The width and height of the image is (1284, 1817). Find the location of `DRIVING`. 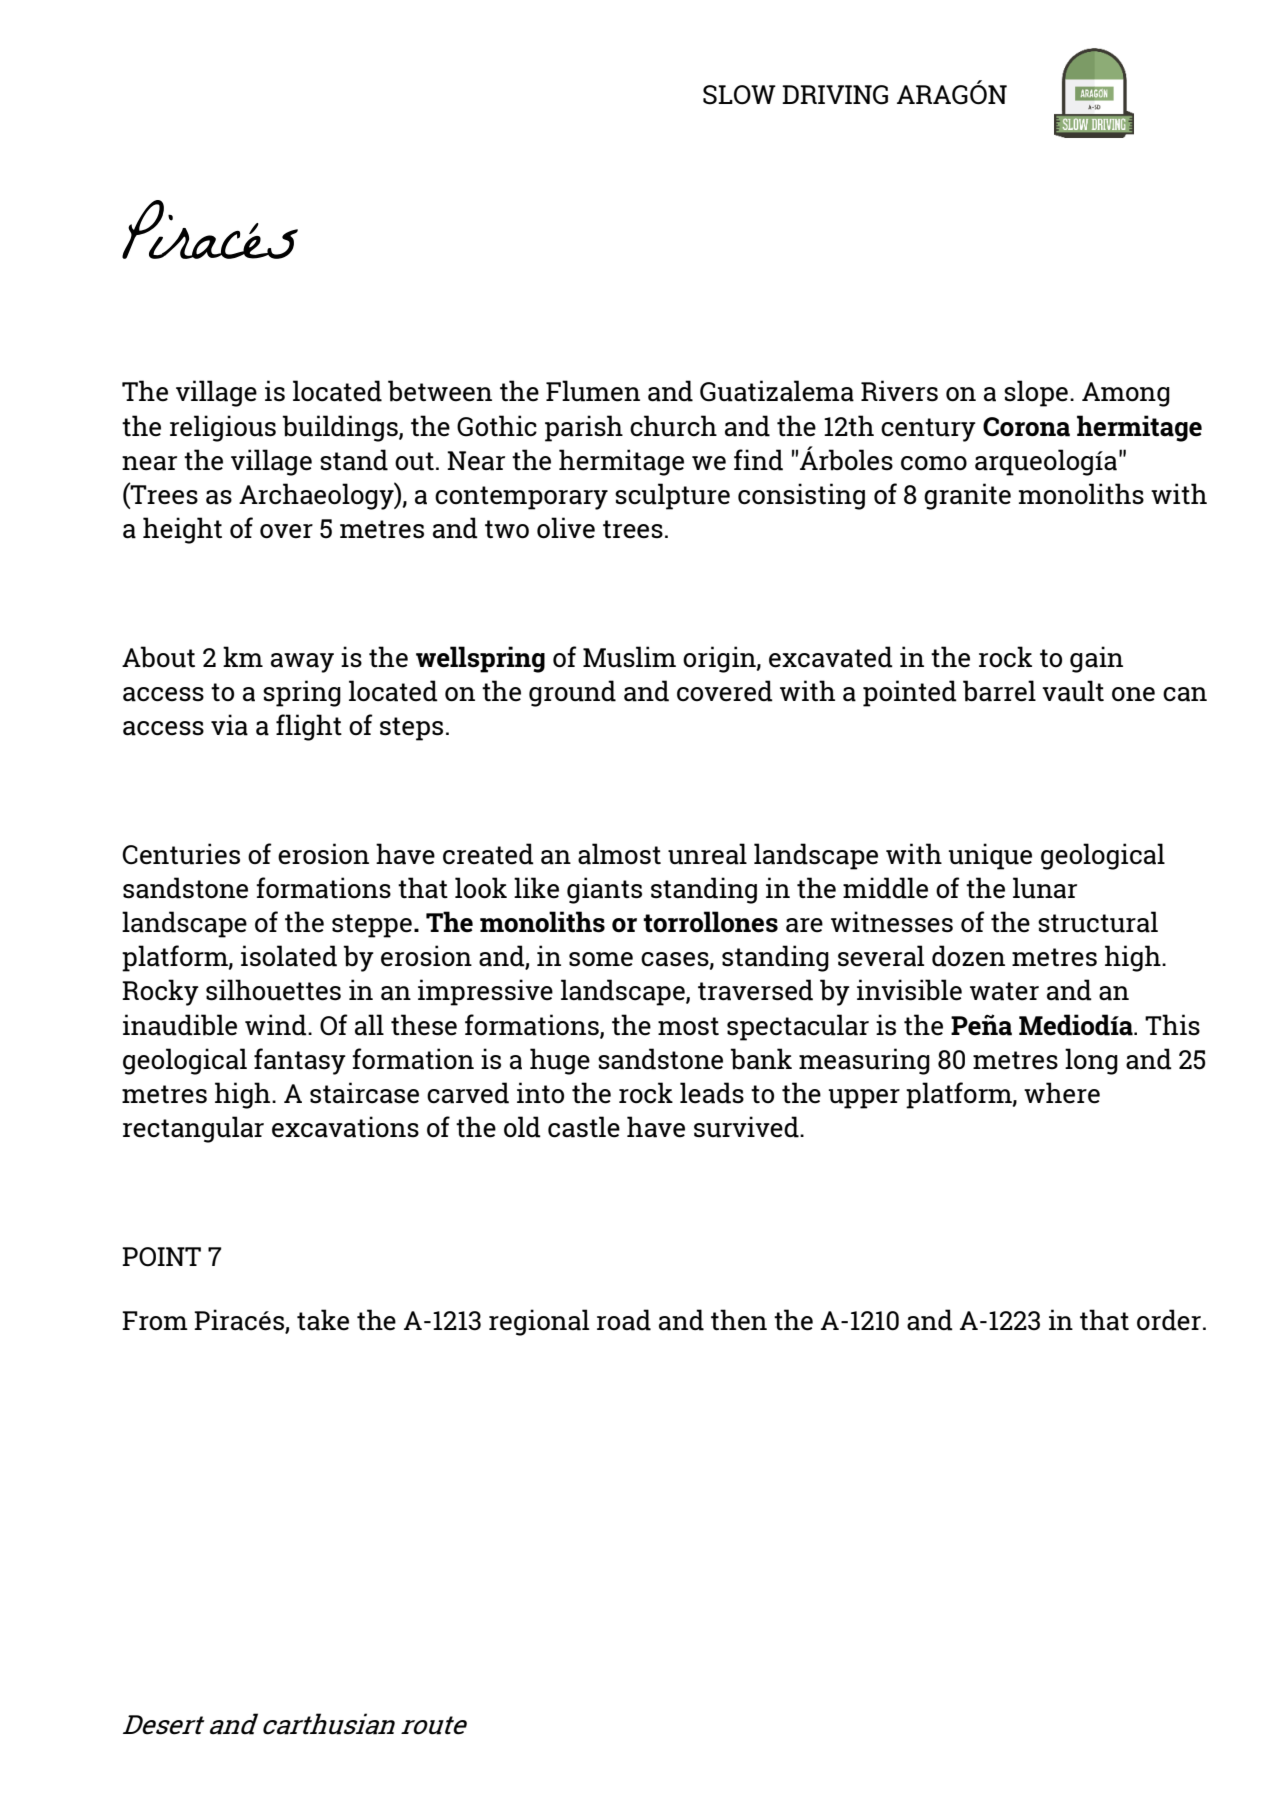

DRIVING is located at coordinates (835, 95).
